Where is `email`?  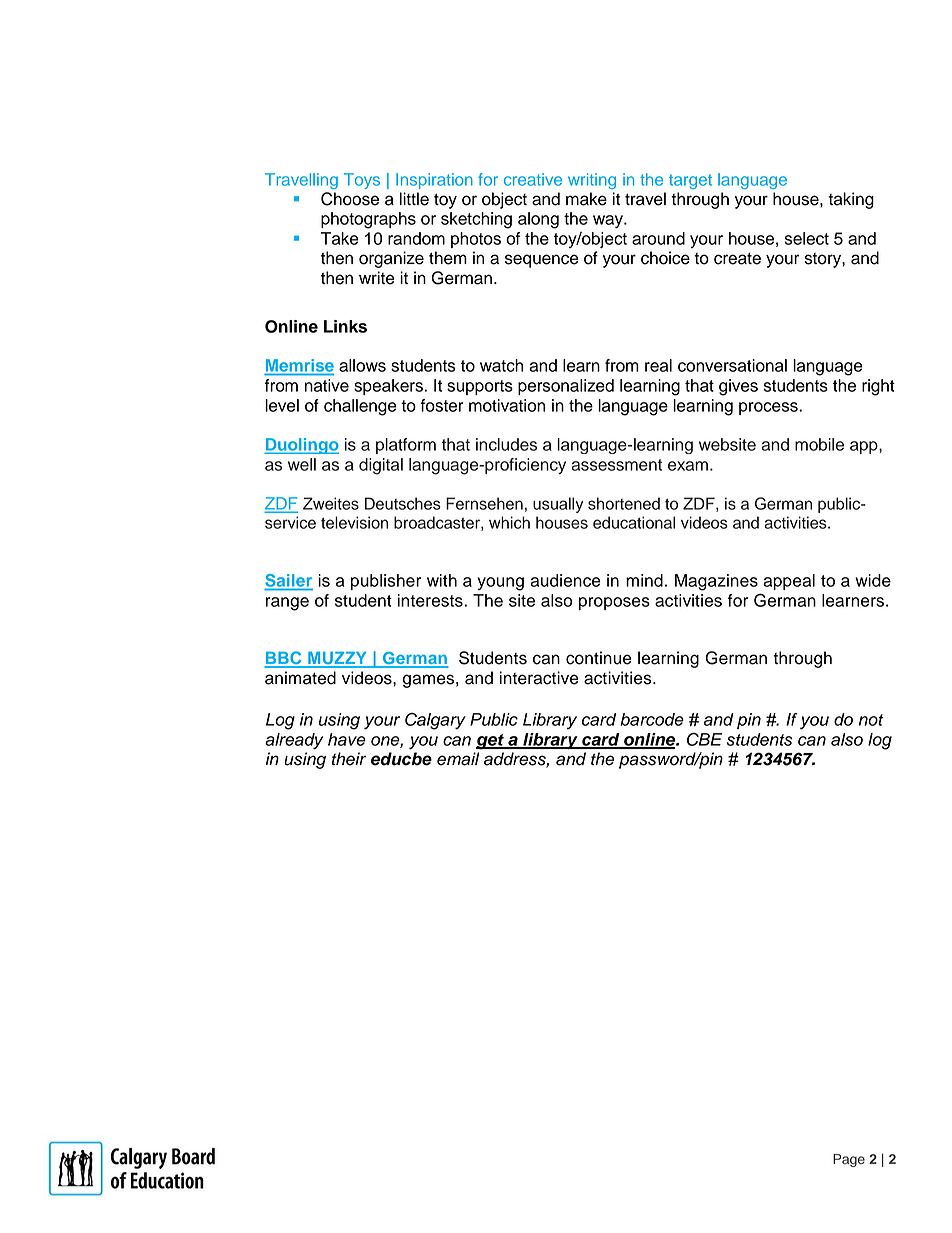 email is located at coordinates (458, 759).
